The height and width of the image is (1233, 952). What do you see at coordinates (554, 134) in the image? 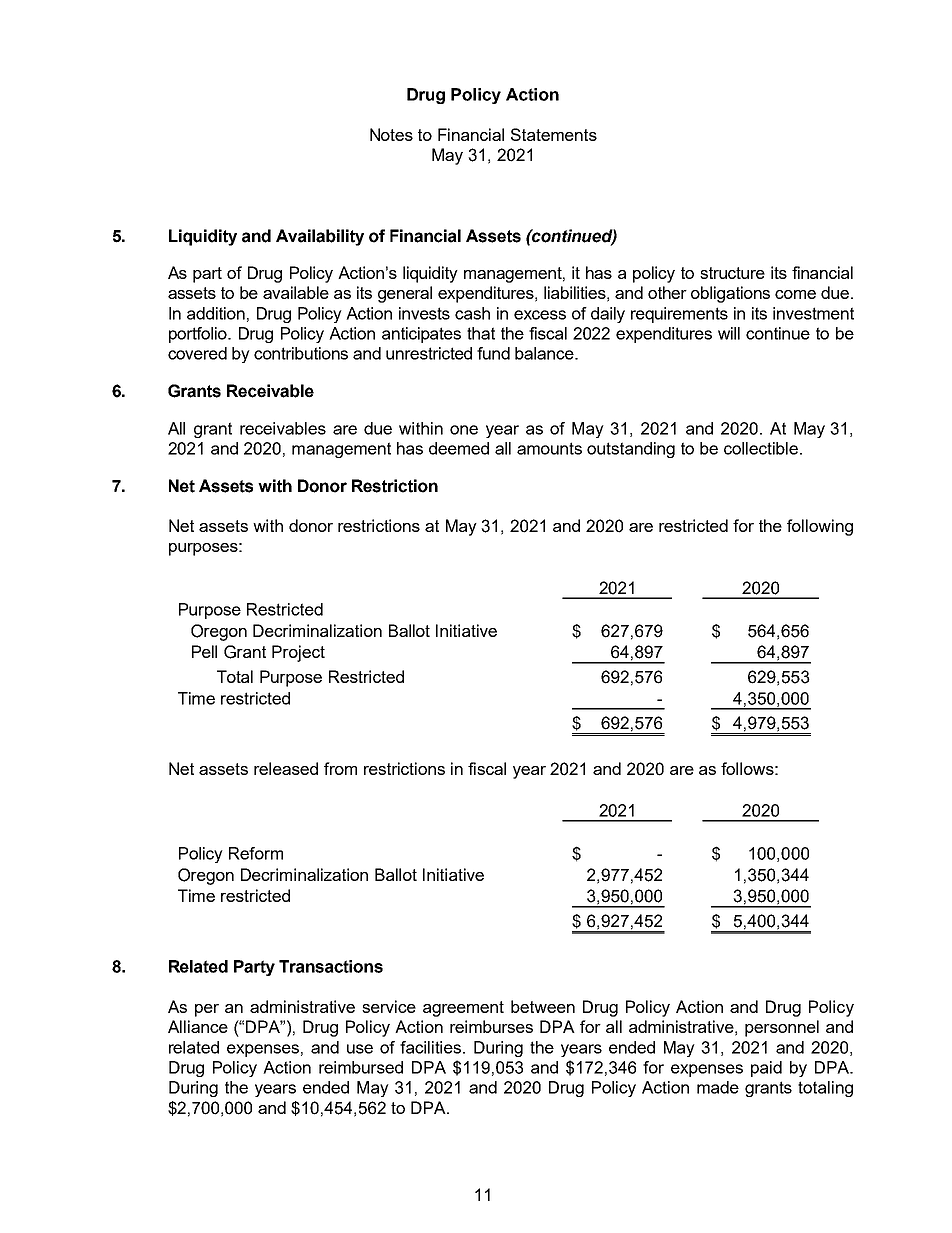
I see `Statements` at bounding box center [554, 134].
